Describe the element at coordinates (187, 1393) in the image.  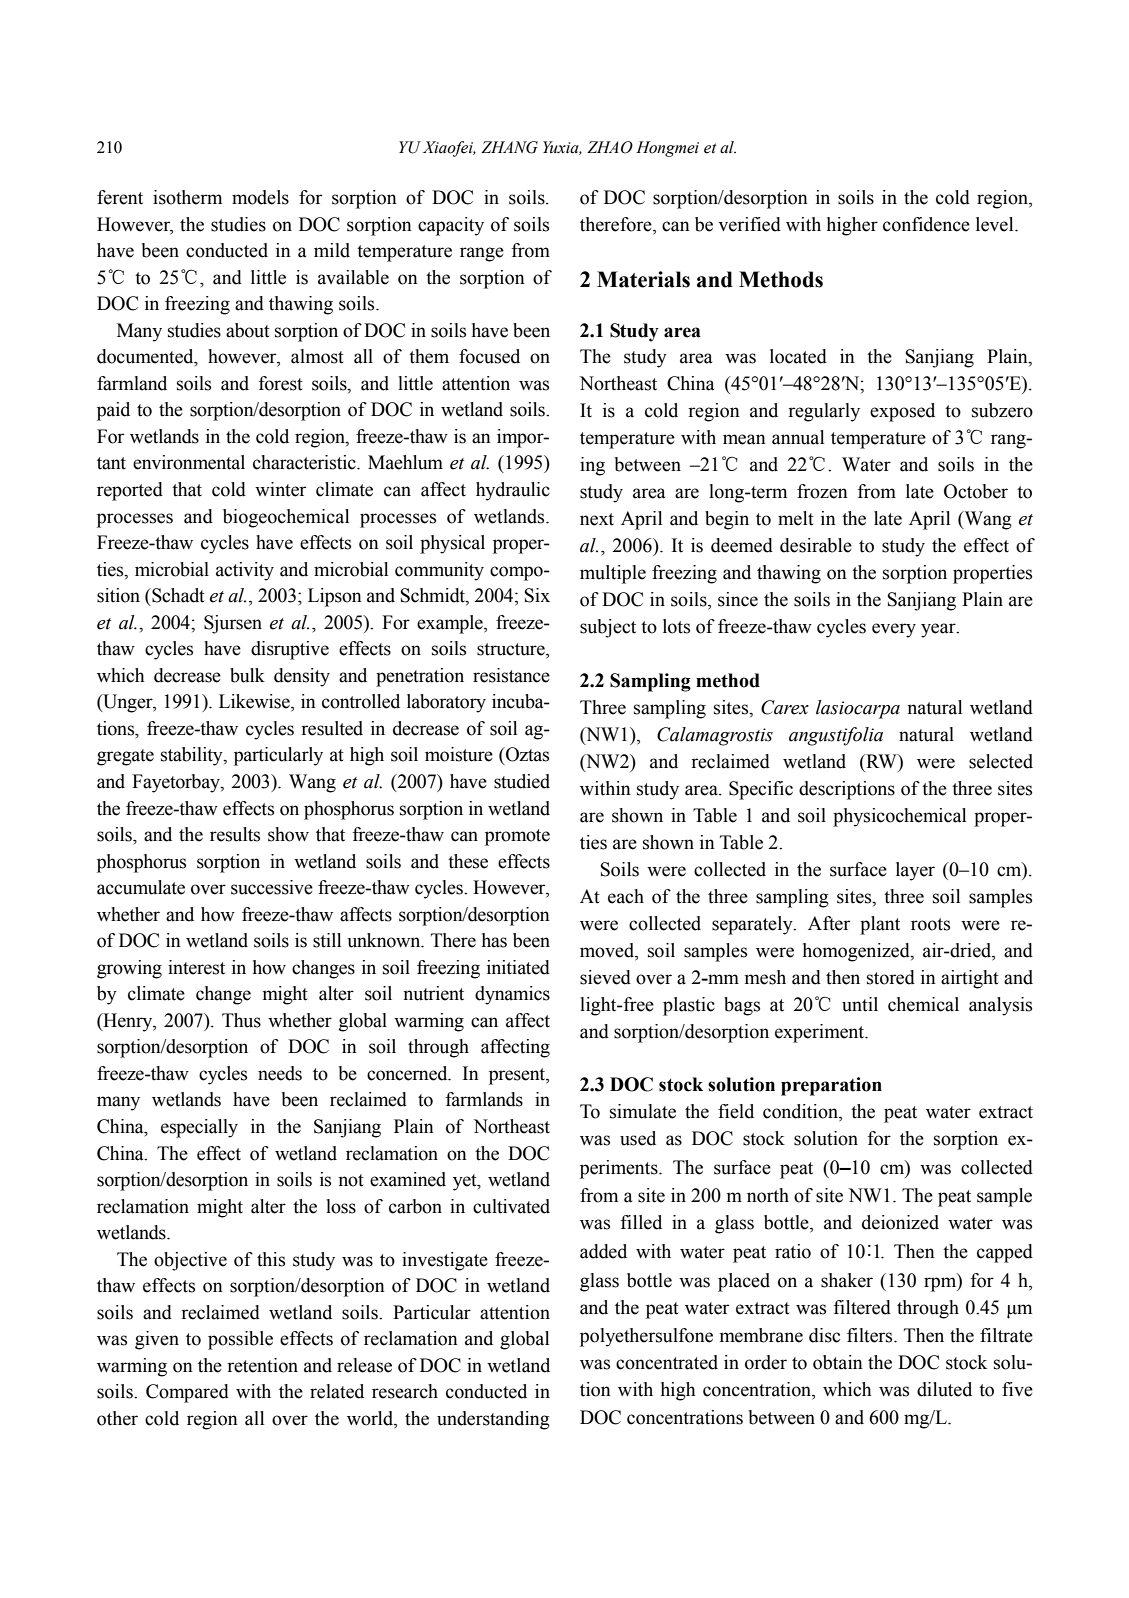
I see `Compared` at that location.
